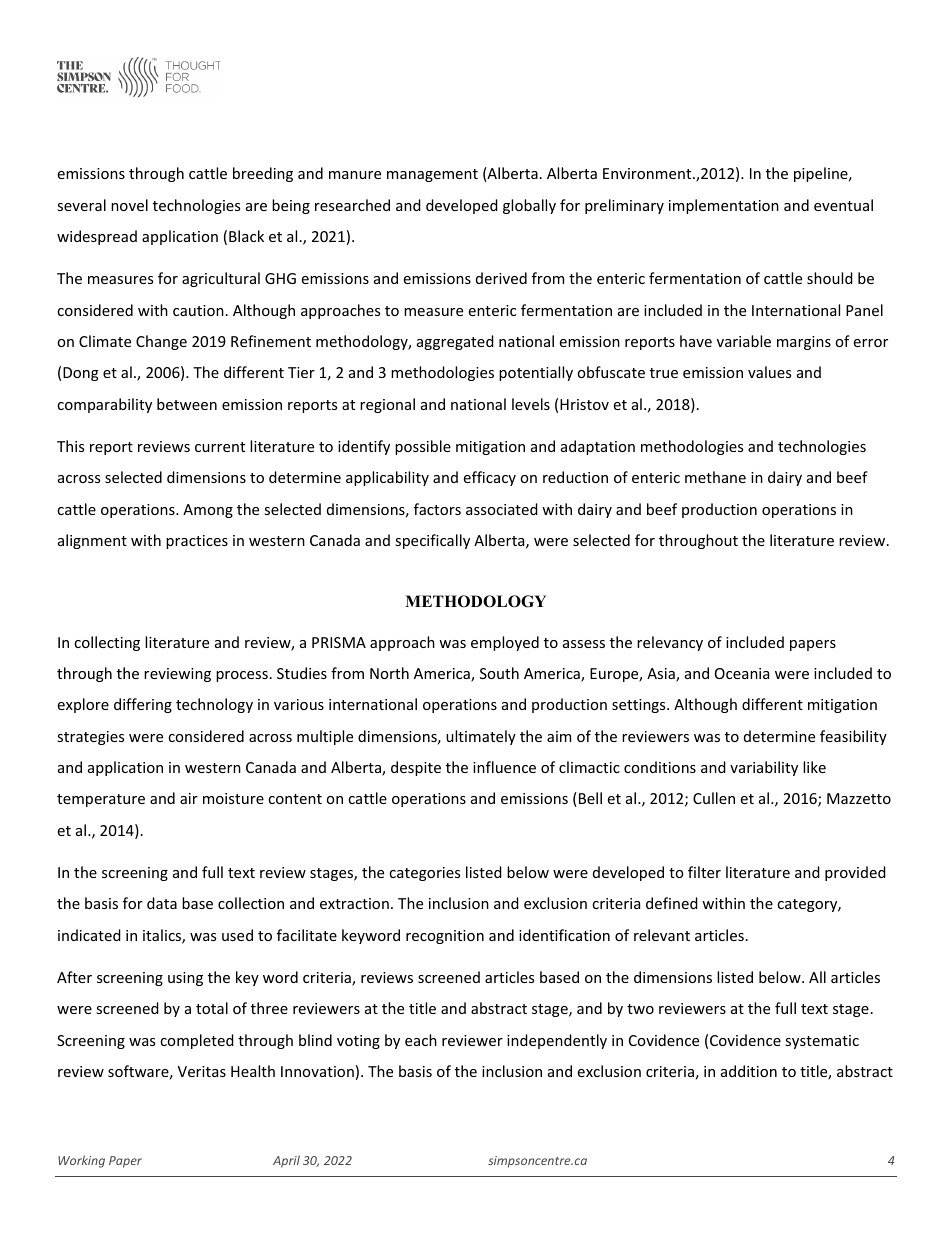 The height and width of the screenshot is (1233, 952). What do you see at coordinates (424, 874) in the screenshot?
I see `categories` at bounding box center [424, 874].
